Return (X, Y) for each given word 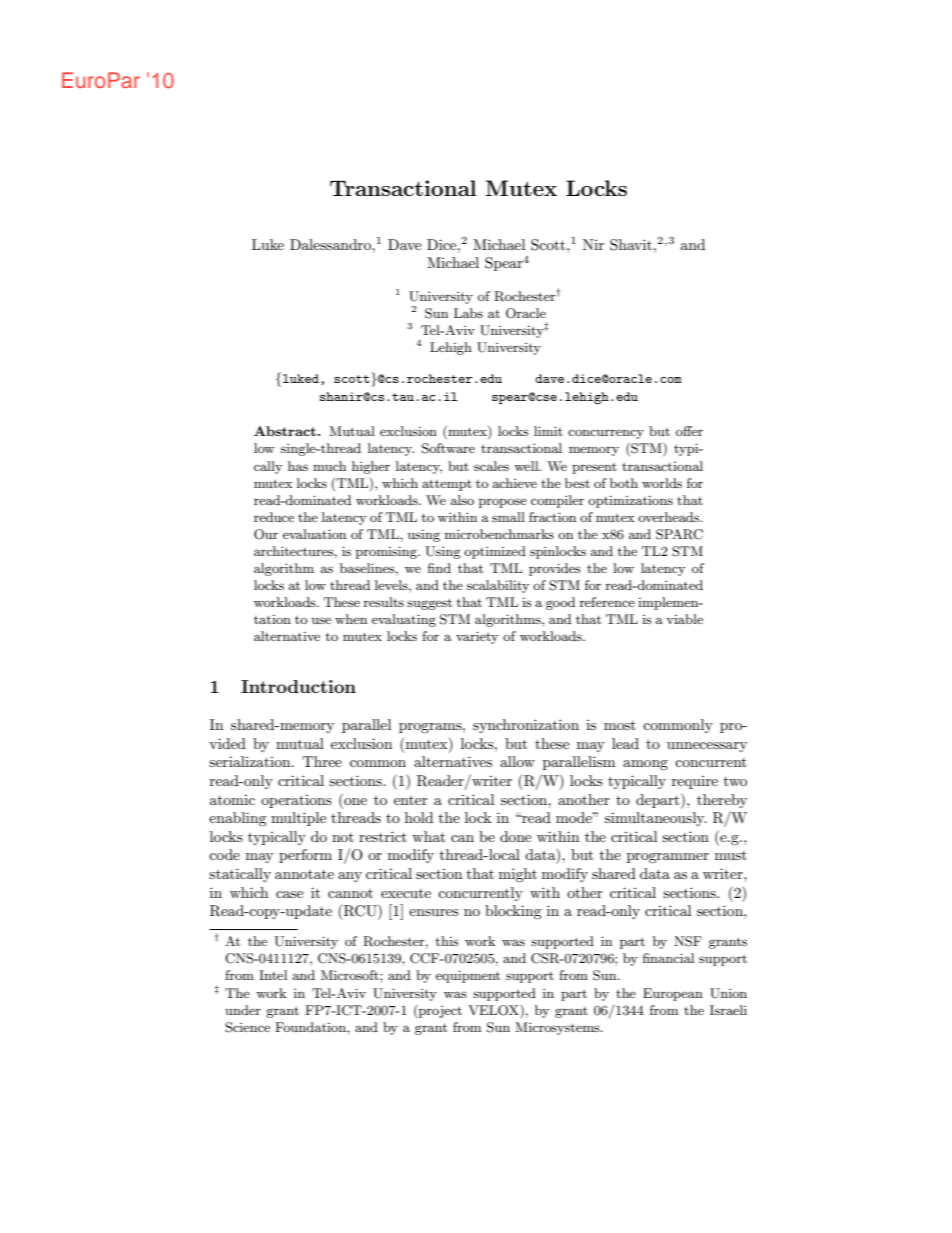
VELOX (495, 1011)
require (695, 782)
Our (266, 534)
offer (689, 431)
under (243, 1010)
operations (296, 801)
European (673, 994)
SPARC (679, 534)
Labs (468, 313)
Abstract (285, 431)
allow (517, 761)
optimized (495, 552)
